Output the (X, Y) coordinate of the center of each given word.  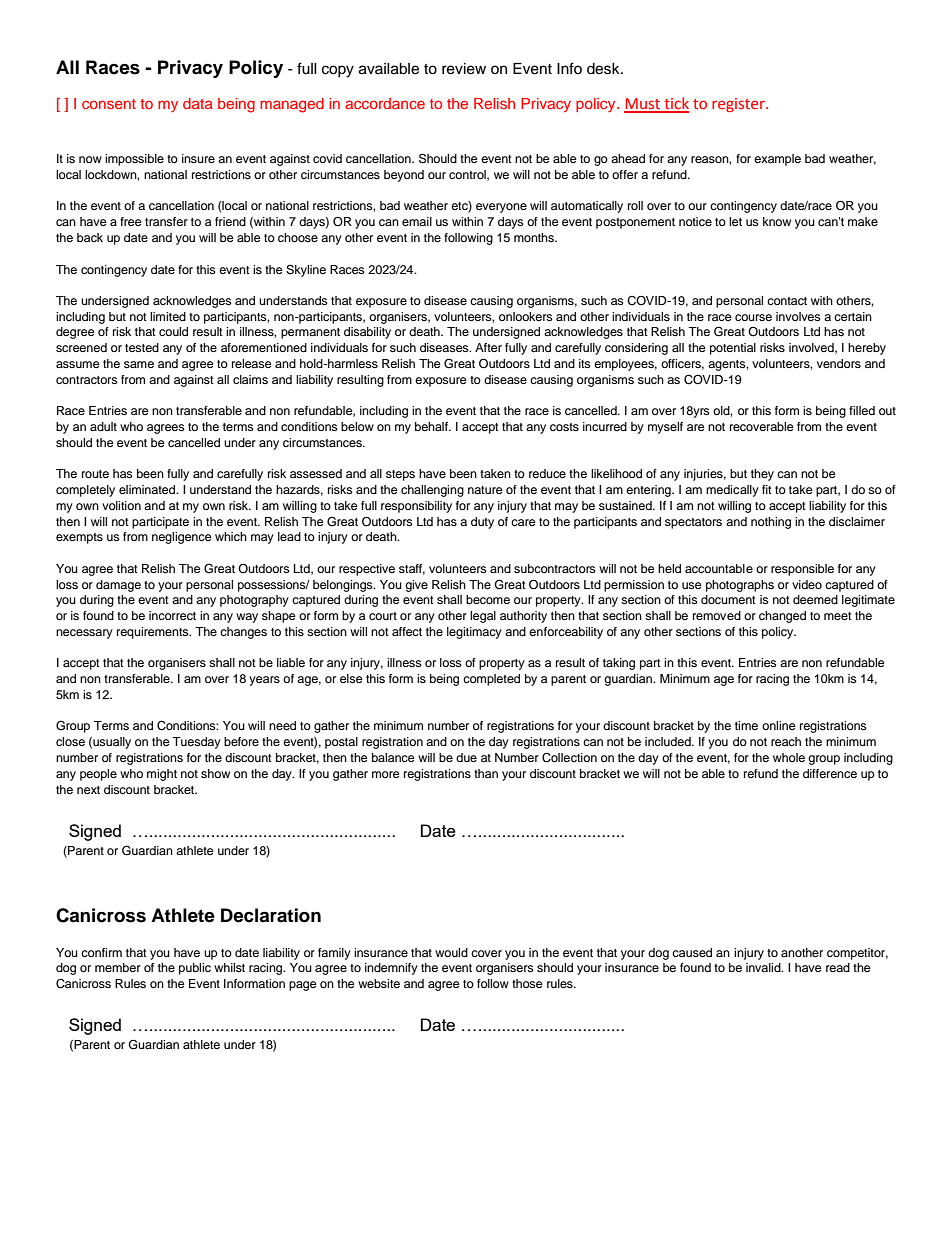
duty (482, 523)
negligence (182, 538)
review (464, 69)
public (195, 969)
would (451, 952)
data (198, 103)
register (739, 105)
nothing (771, 523)
